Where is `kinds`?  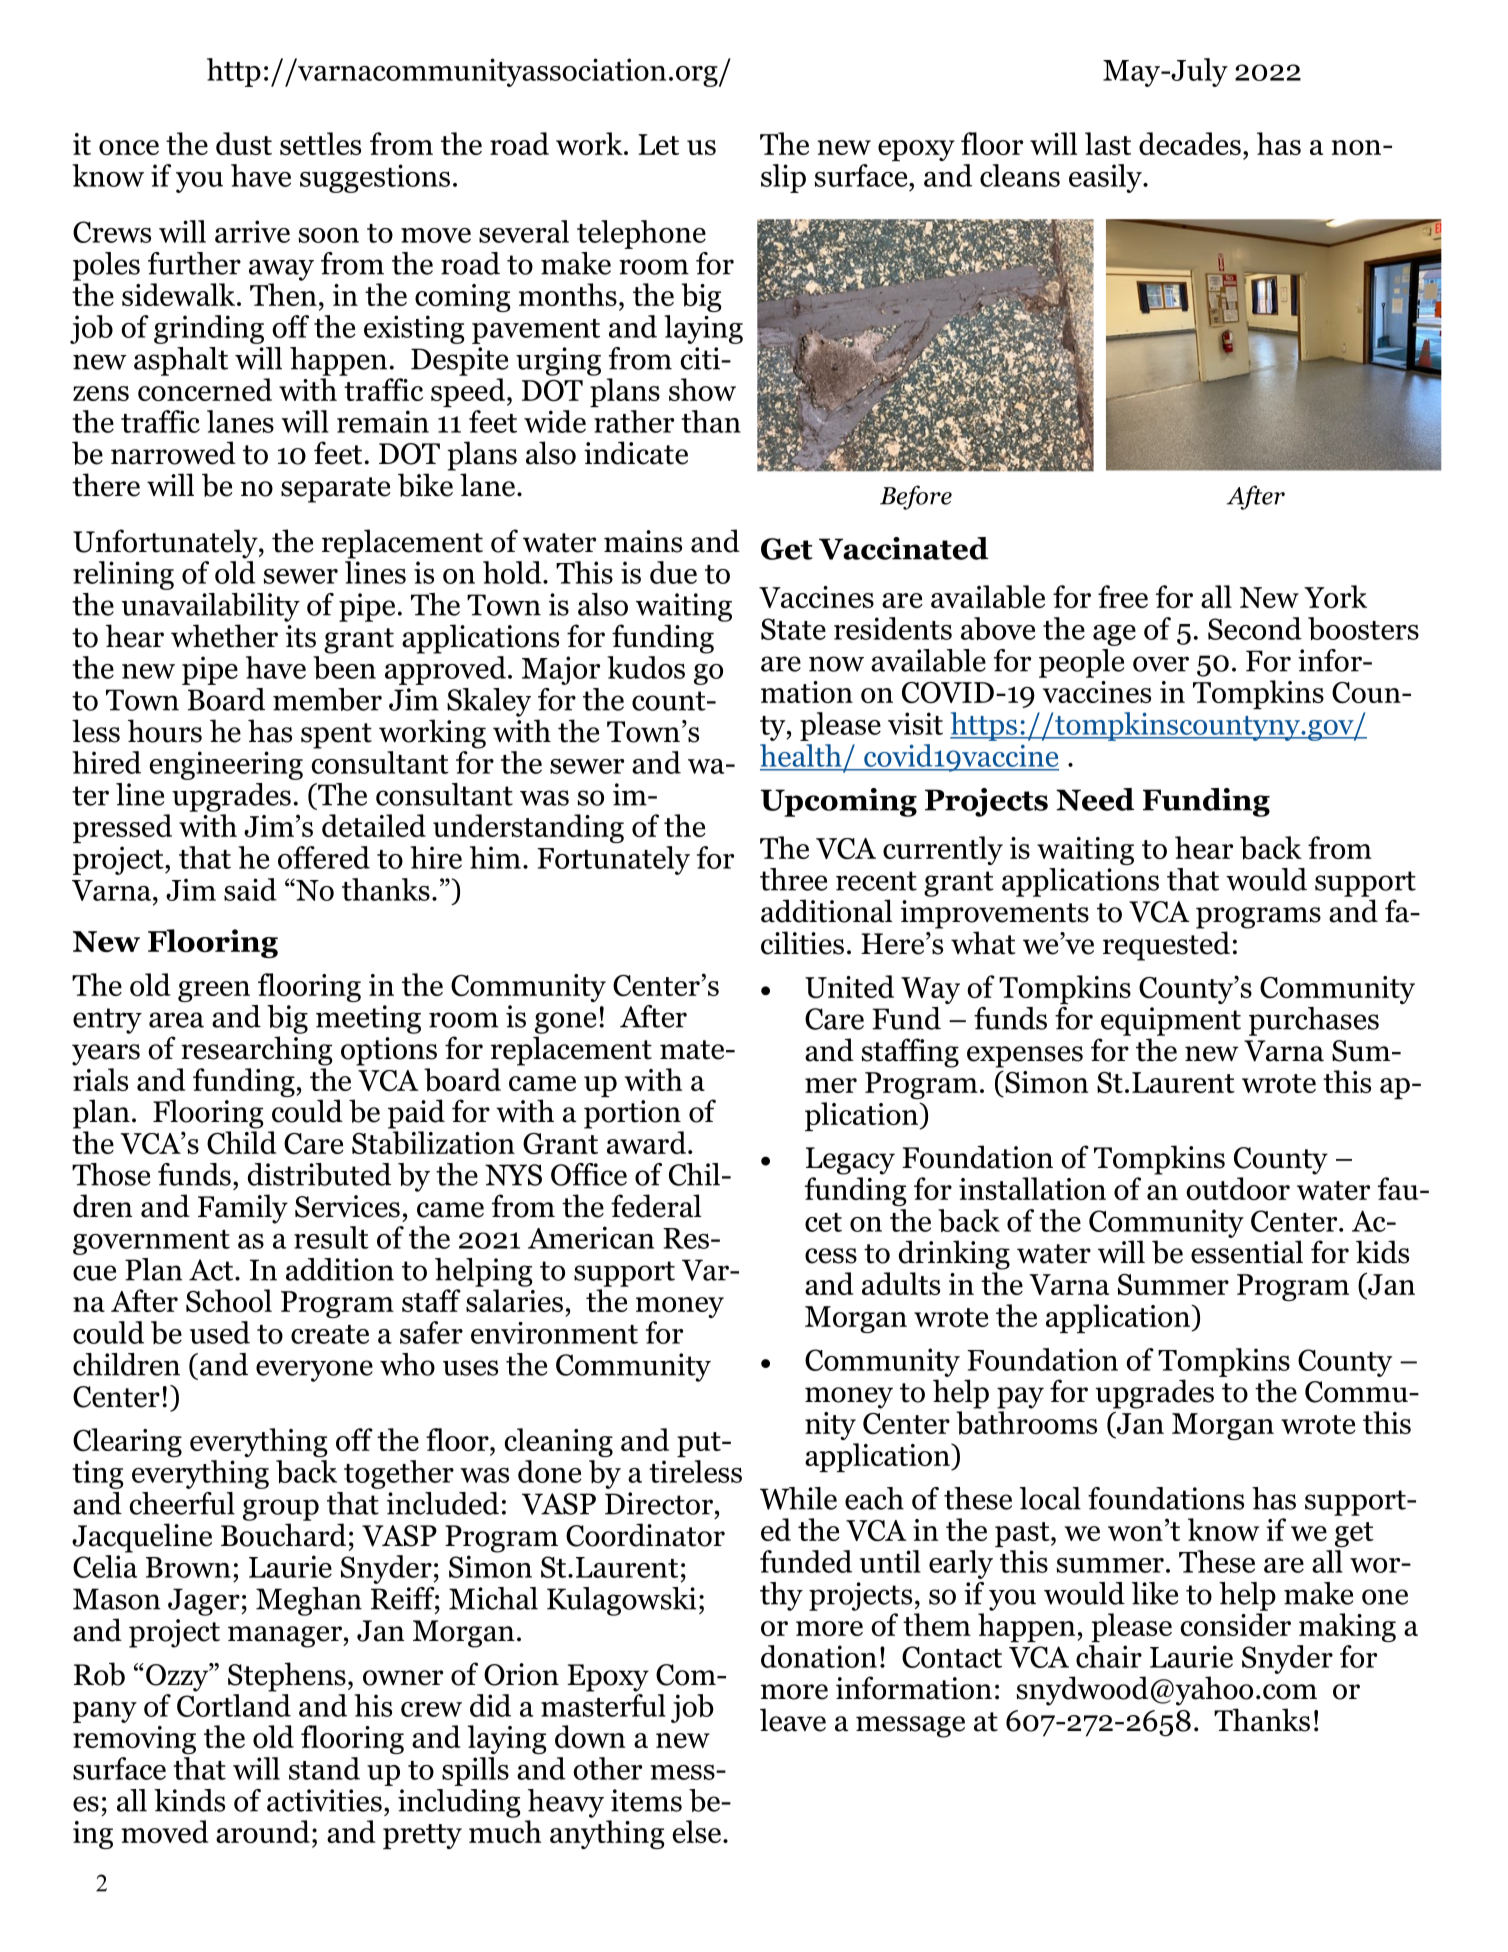 kinds is located at coordinates (189, 1800).
